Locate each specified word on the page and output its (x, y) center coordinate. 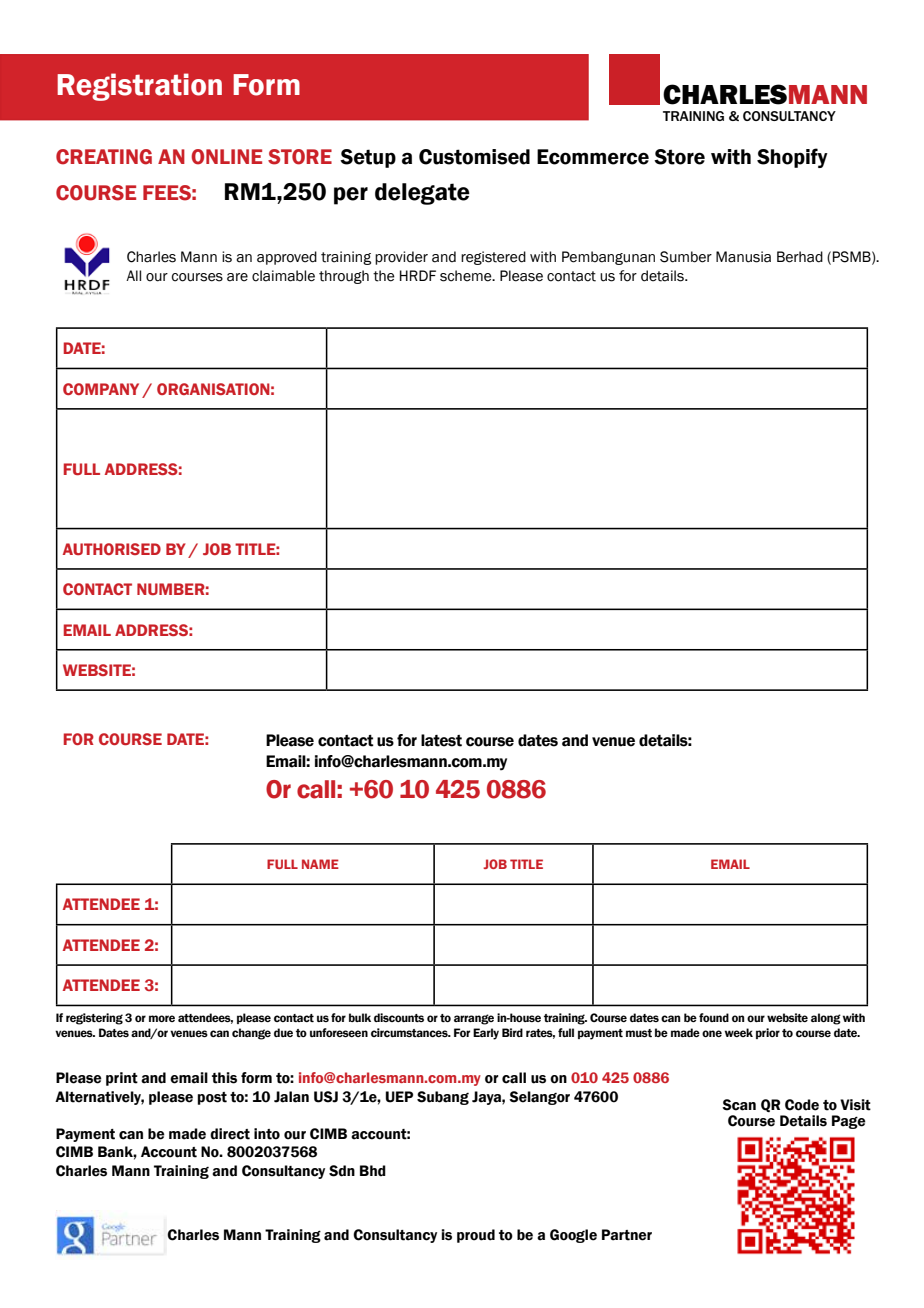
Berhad (800, 257)
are (237, 277)
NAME (320, 864)
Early (486, 1034)
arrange (474, 1019)
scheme (467, 276)
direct (230, 1134)
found (714, 1017)
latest (441, 740)
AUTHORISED (112, 549)
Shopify (792, 158)
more (162, 1018)
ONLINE (226, 157)
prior (768, 1033)
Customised (474, 157)
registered (493, 258)
